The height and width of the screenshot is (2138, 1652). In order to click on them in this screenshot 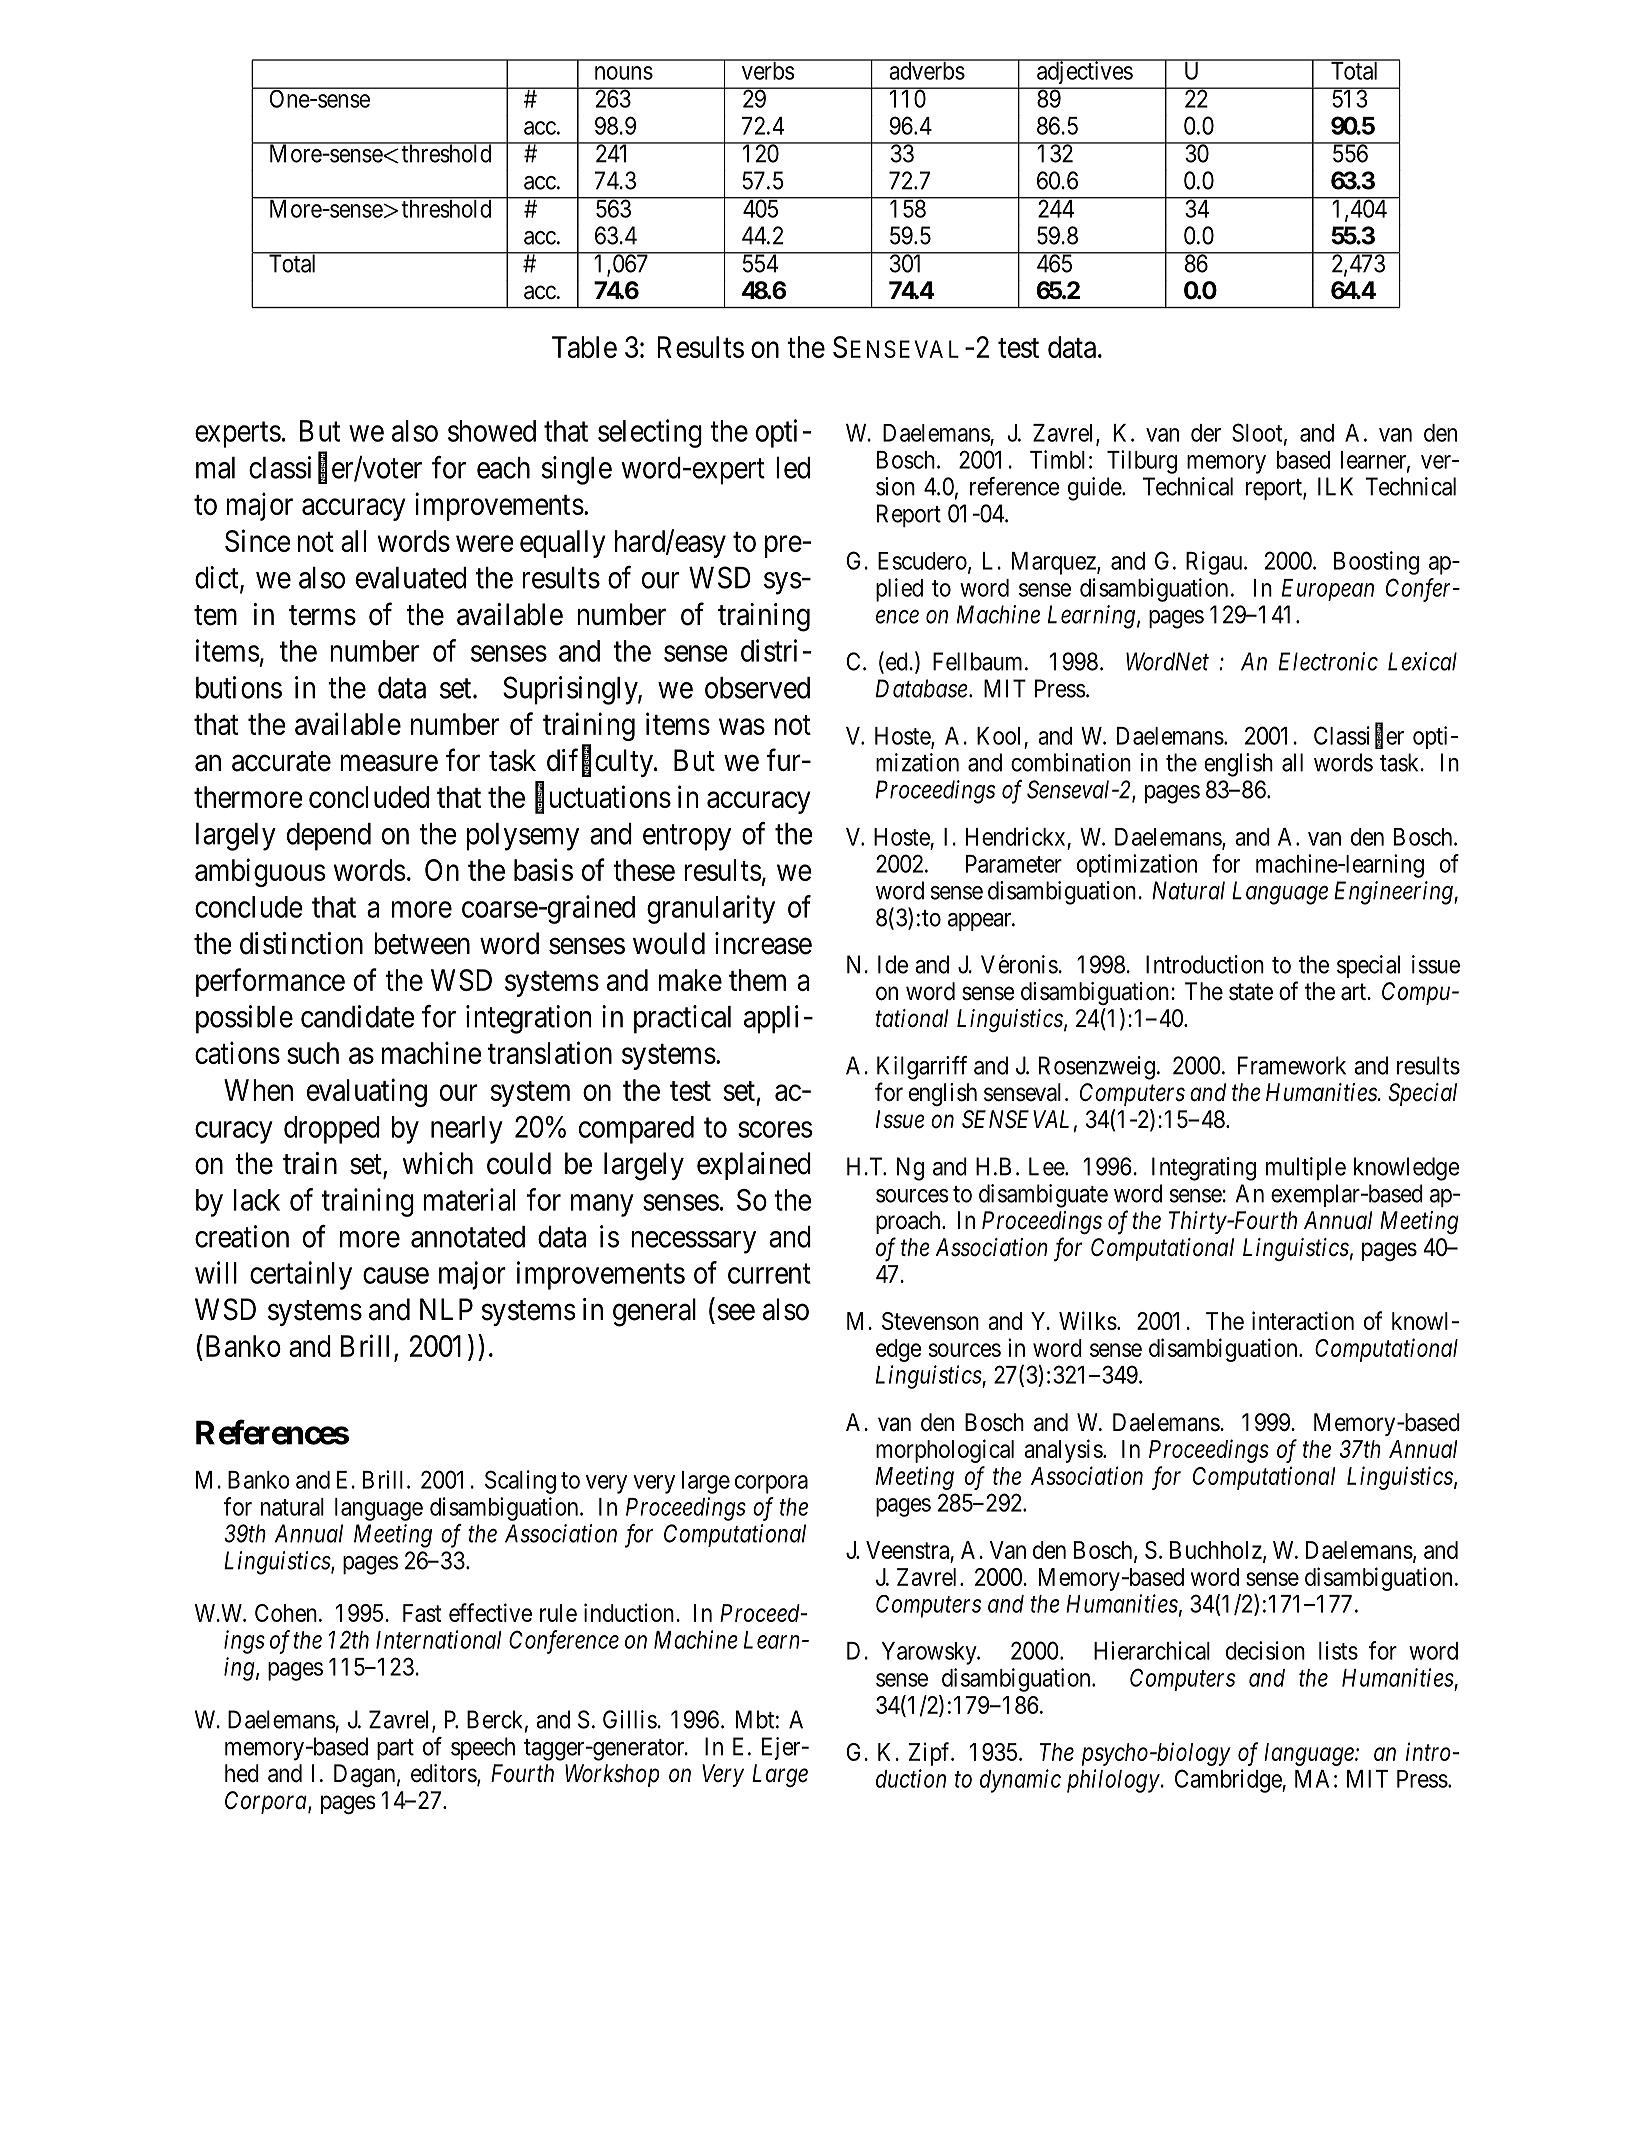, I will do `click(757, 980)`.
